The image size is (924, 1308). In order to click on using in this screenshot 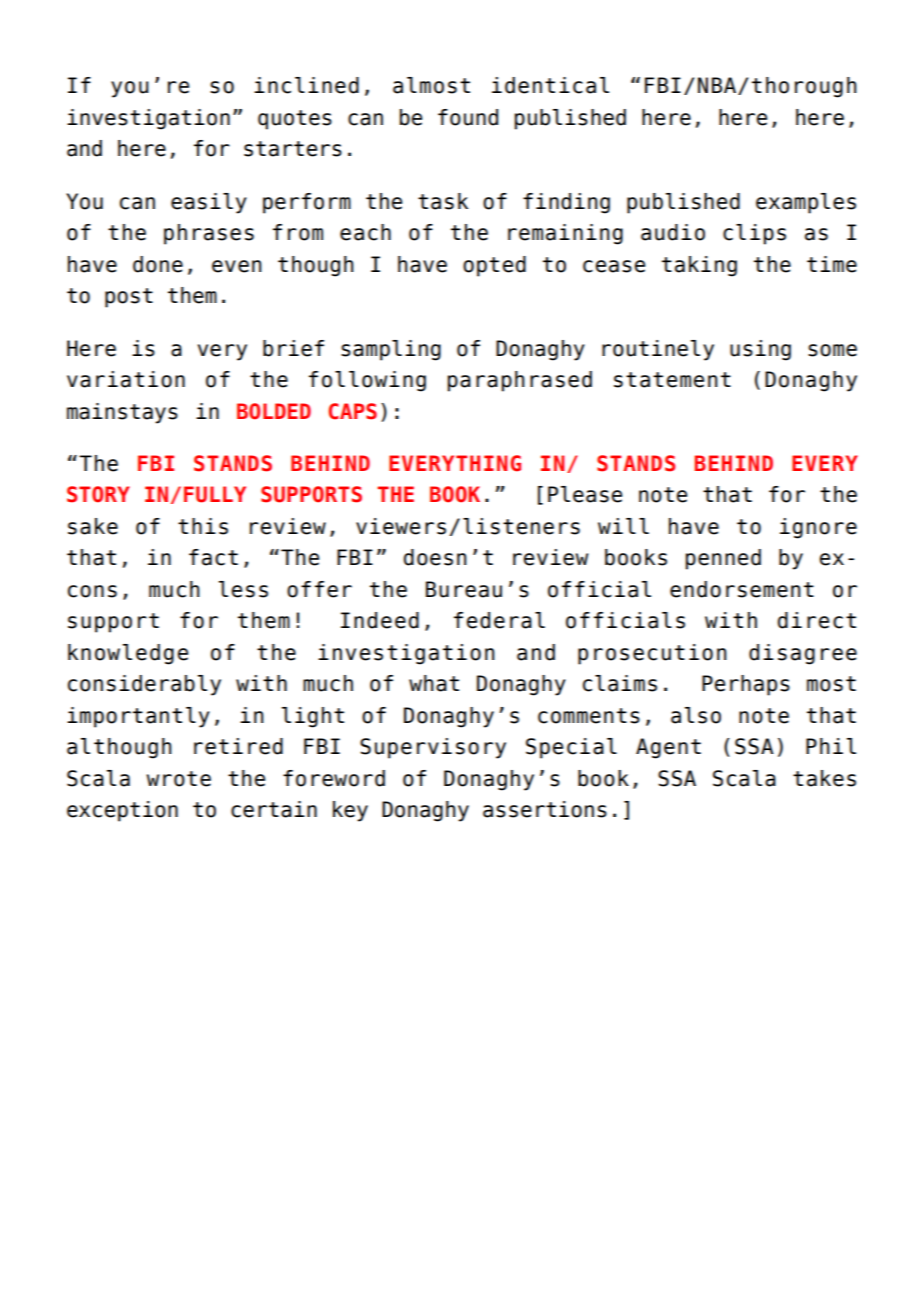, I will do `click(760, 350)`.
